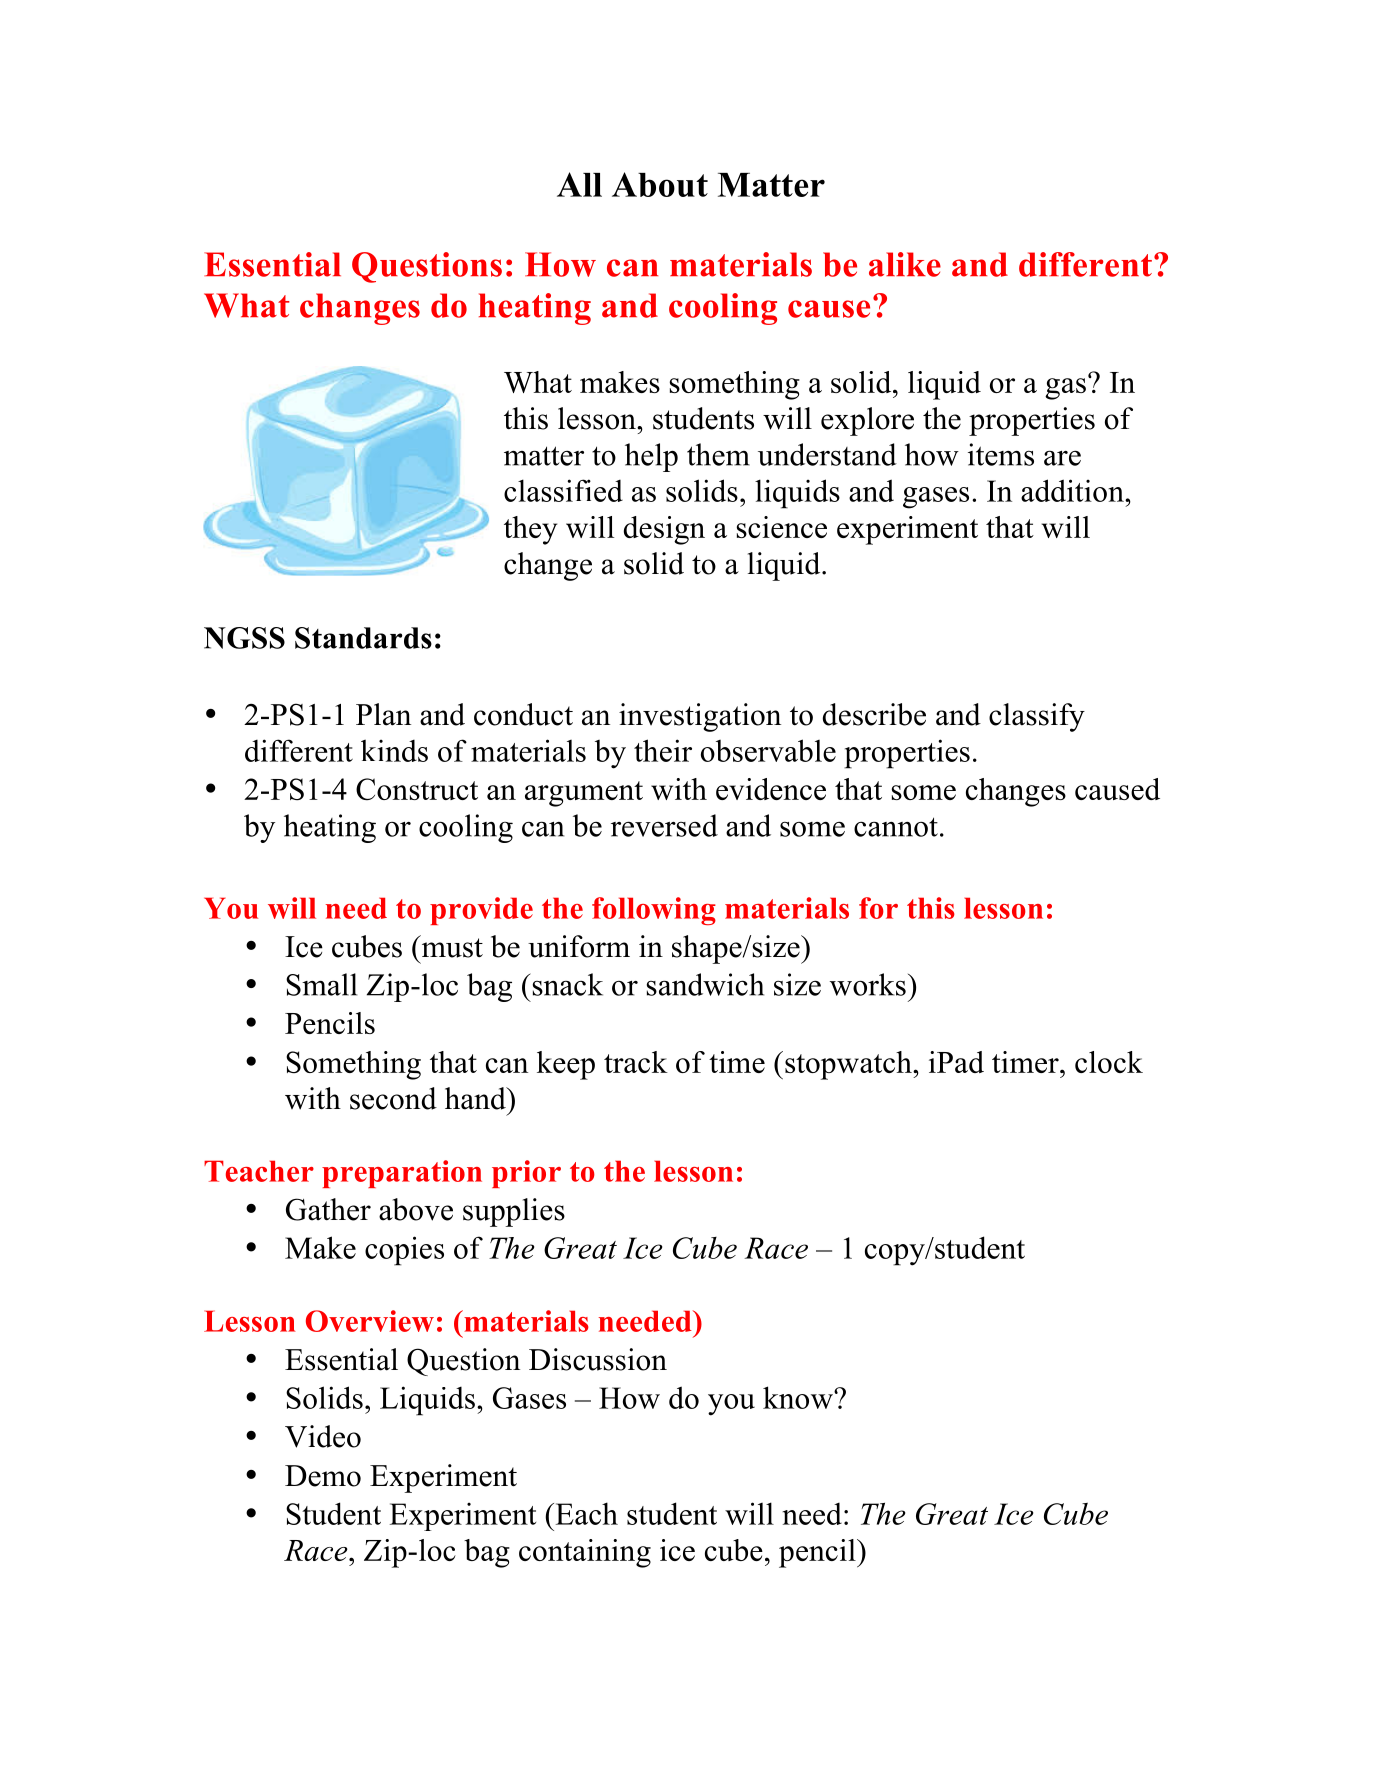 This document has height=1787, width=1381. Describe the element at coordinates (660, 184) in the document. I see `About` at that location.
